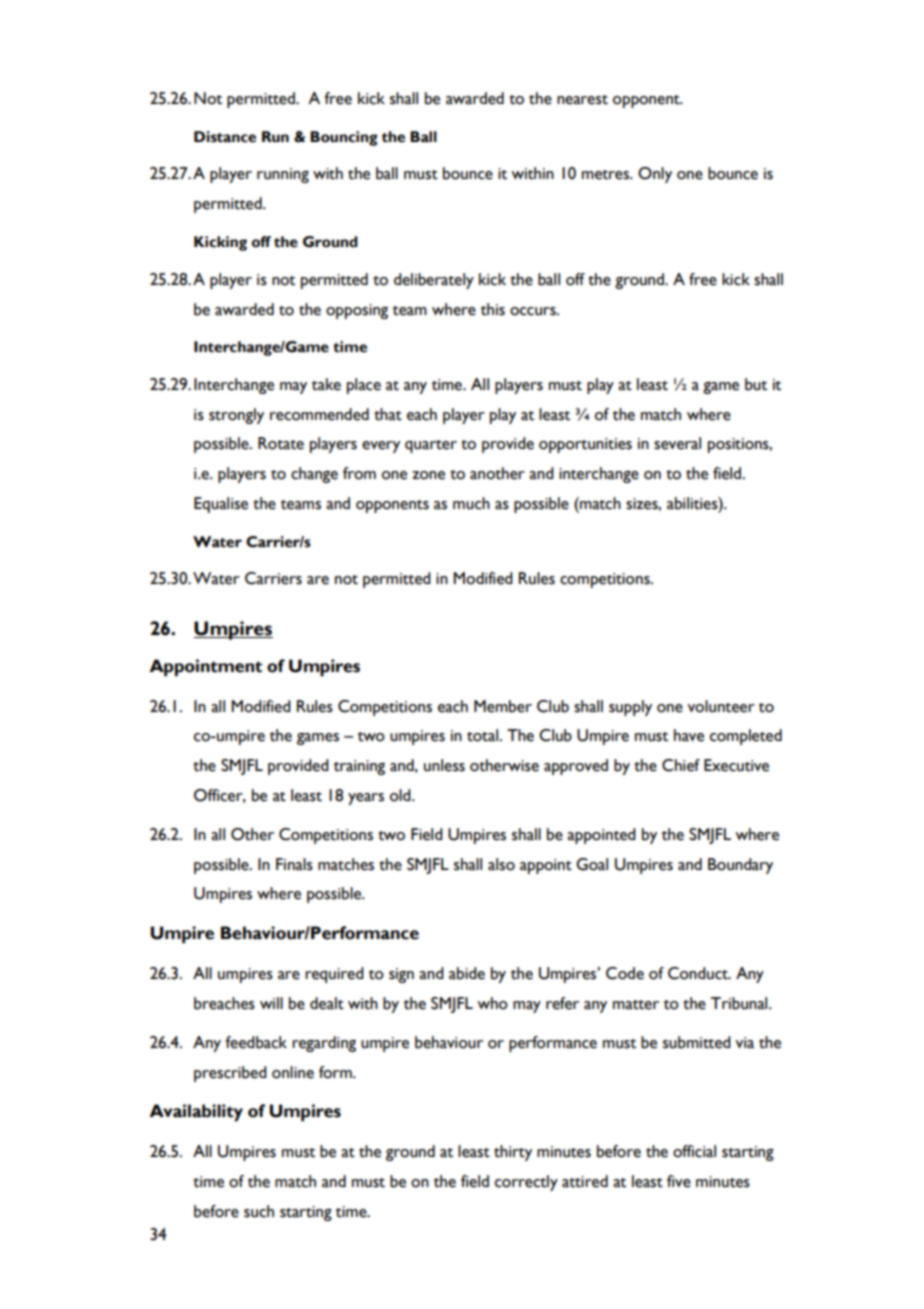 The height and width of the screenshot is (1309, 924). I want to click on Boundary, so click(740, 866).
